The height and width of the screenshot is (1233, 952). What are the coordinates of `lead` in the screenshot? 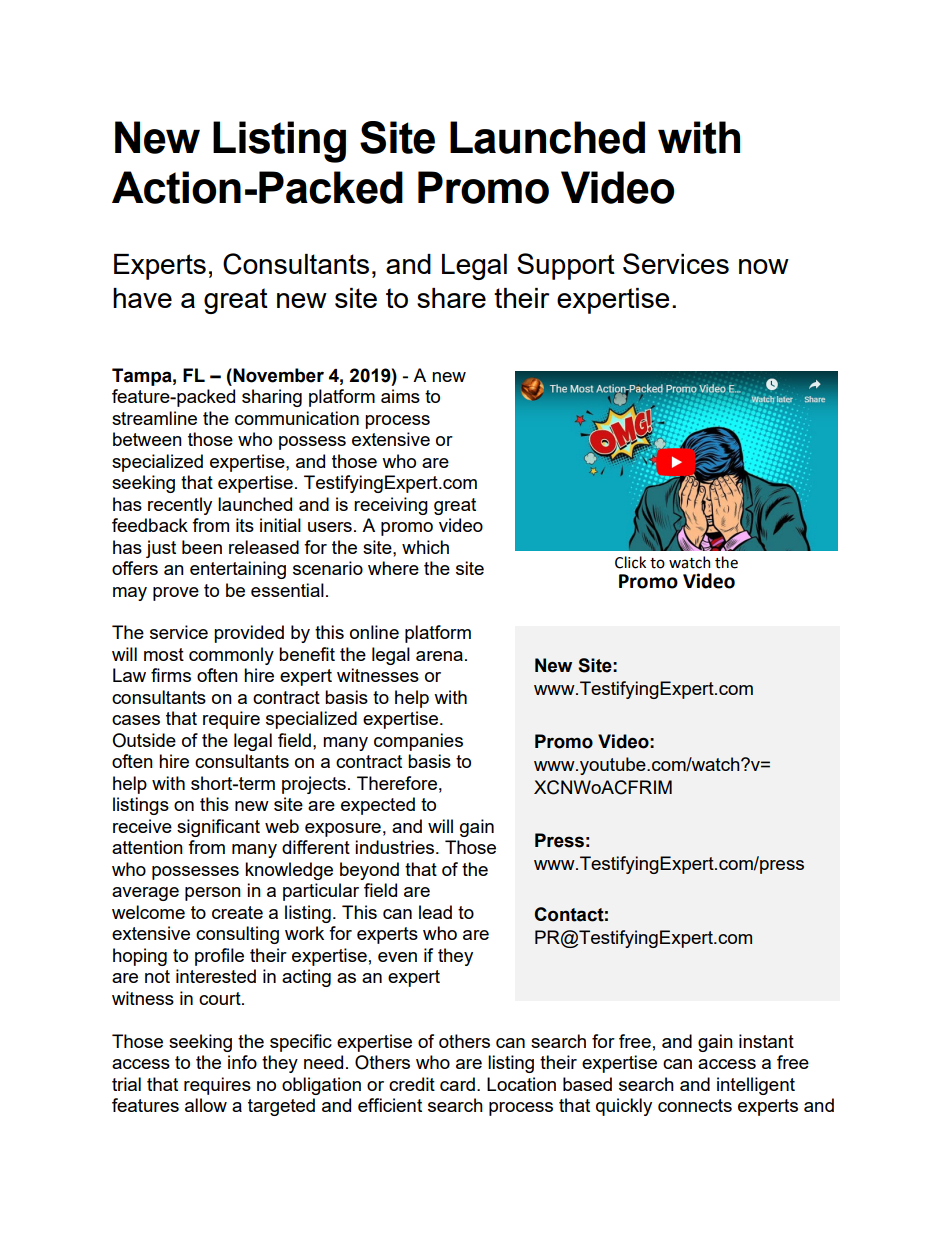 It's located at (435, 912).
